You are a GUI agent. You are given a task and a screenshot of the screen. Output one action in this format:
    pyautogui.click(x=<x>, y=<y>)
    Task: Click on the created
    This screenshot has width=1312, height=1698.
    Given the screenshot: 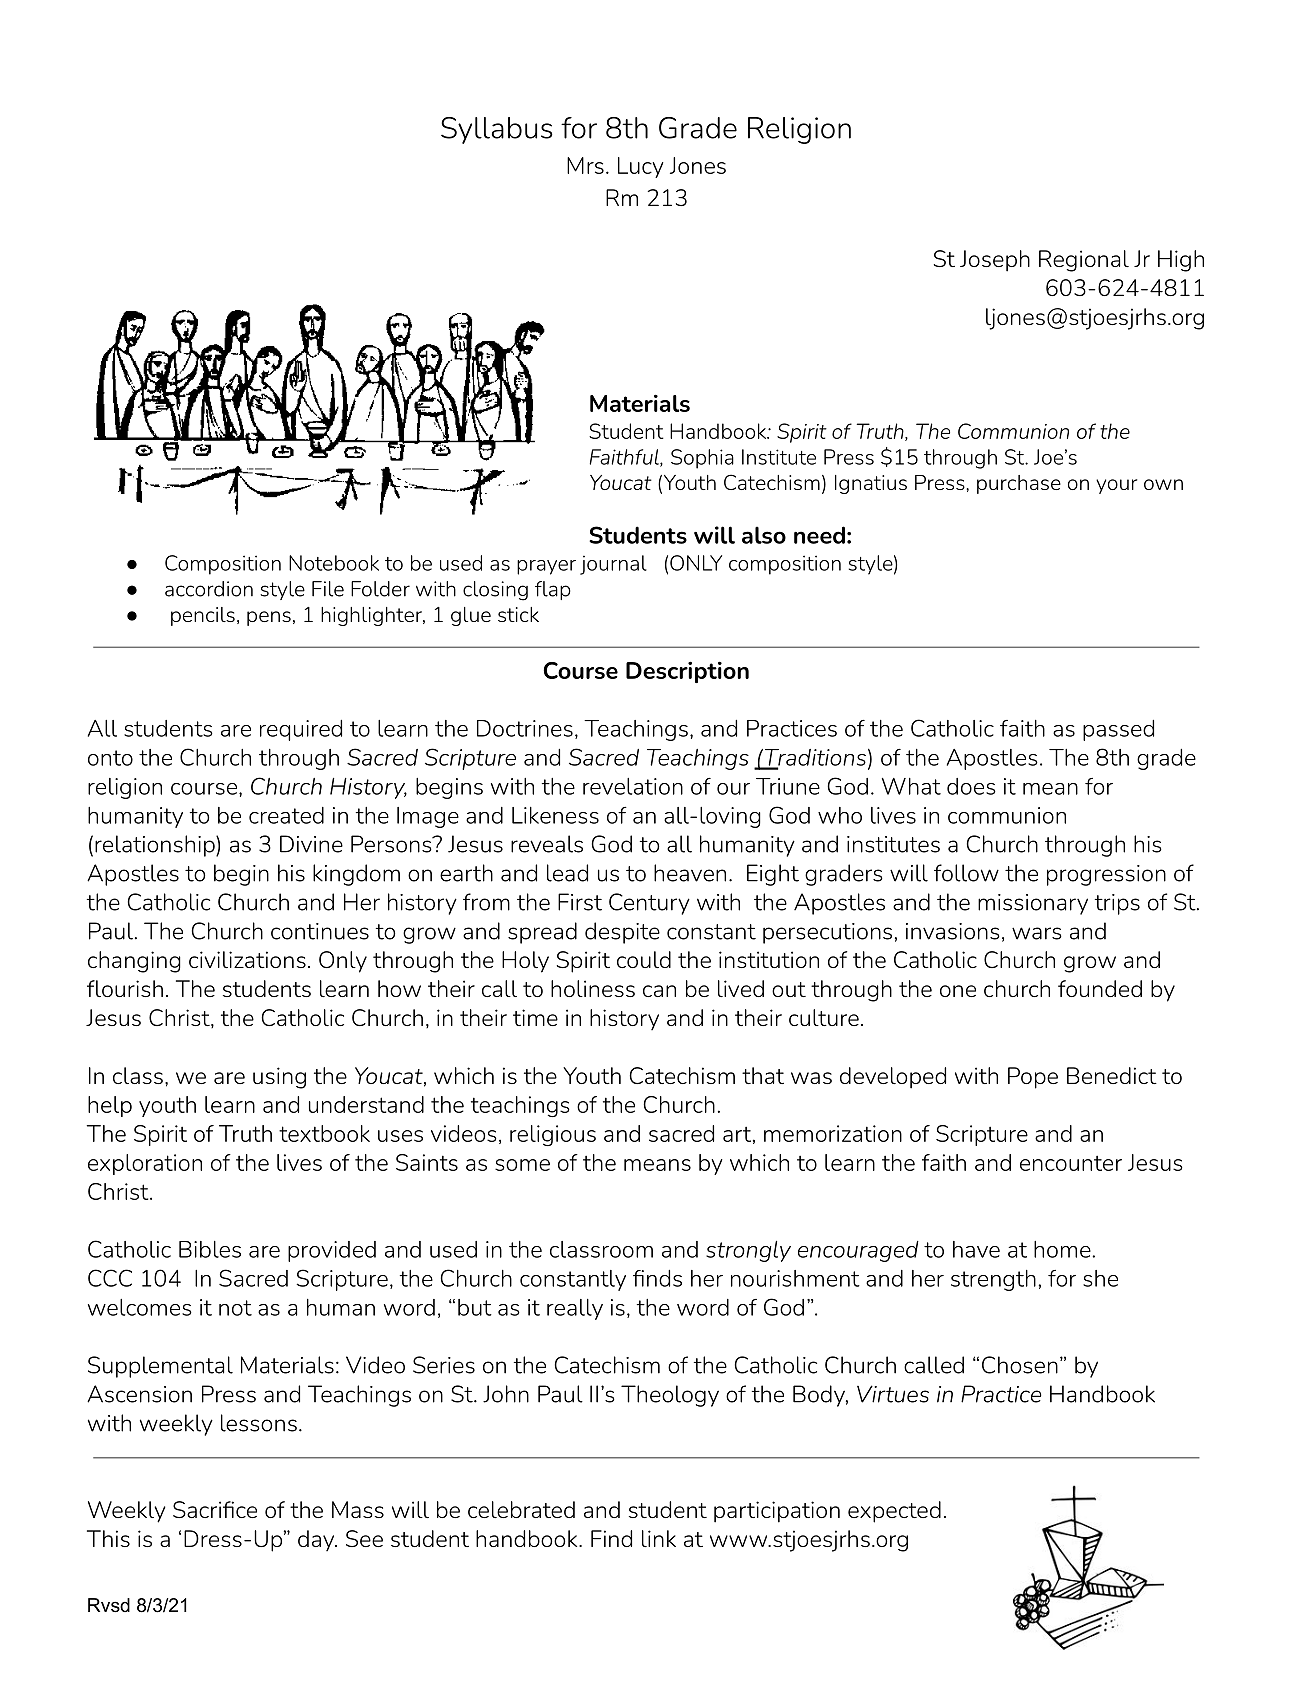 What is the action you would take?
    pyautogui.click(x=286, y=815)
